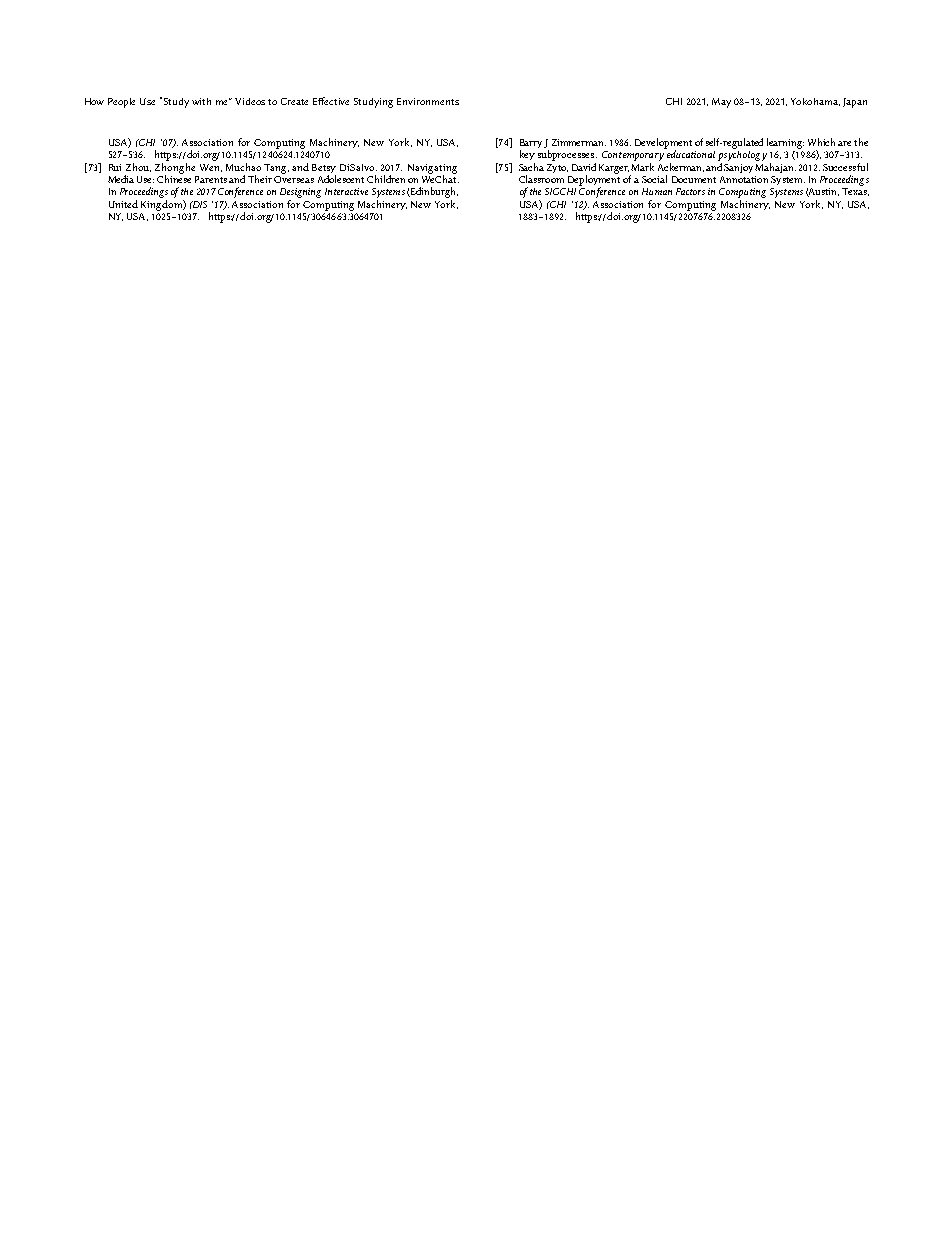 The width and height of the screenshot is (952, 1233). Describe the element at coordinates (201, 101) in the screenshot. I see `with` at that location.
